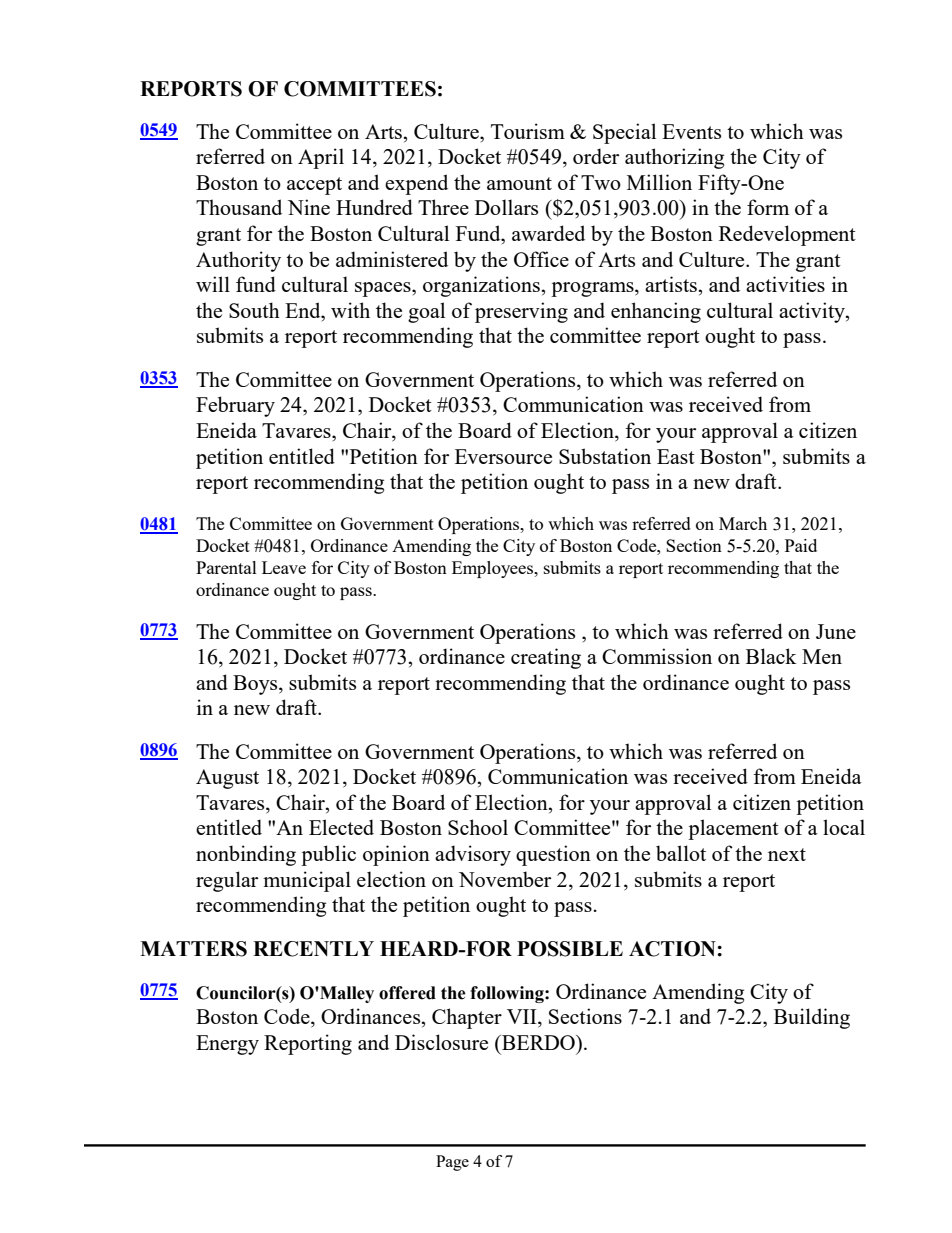 The image size is (952, 1233). What do you see at coordinates (519, 183) in the screenshot?
I see `amount` at bounding box center [519, 183].
